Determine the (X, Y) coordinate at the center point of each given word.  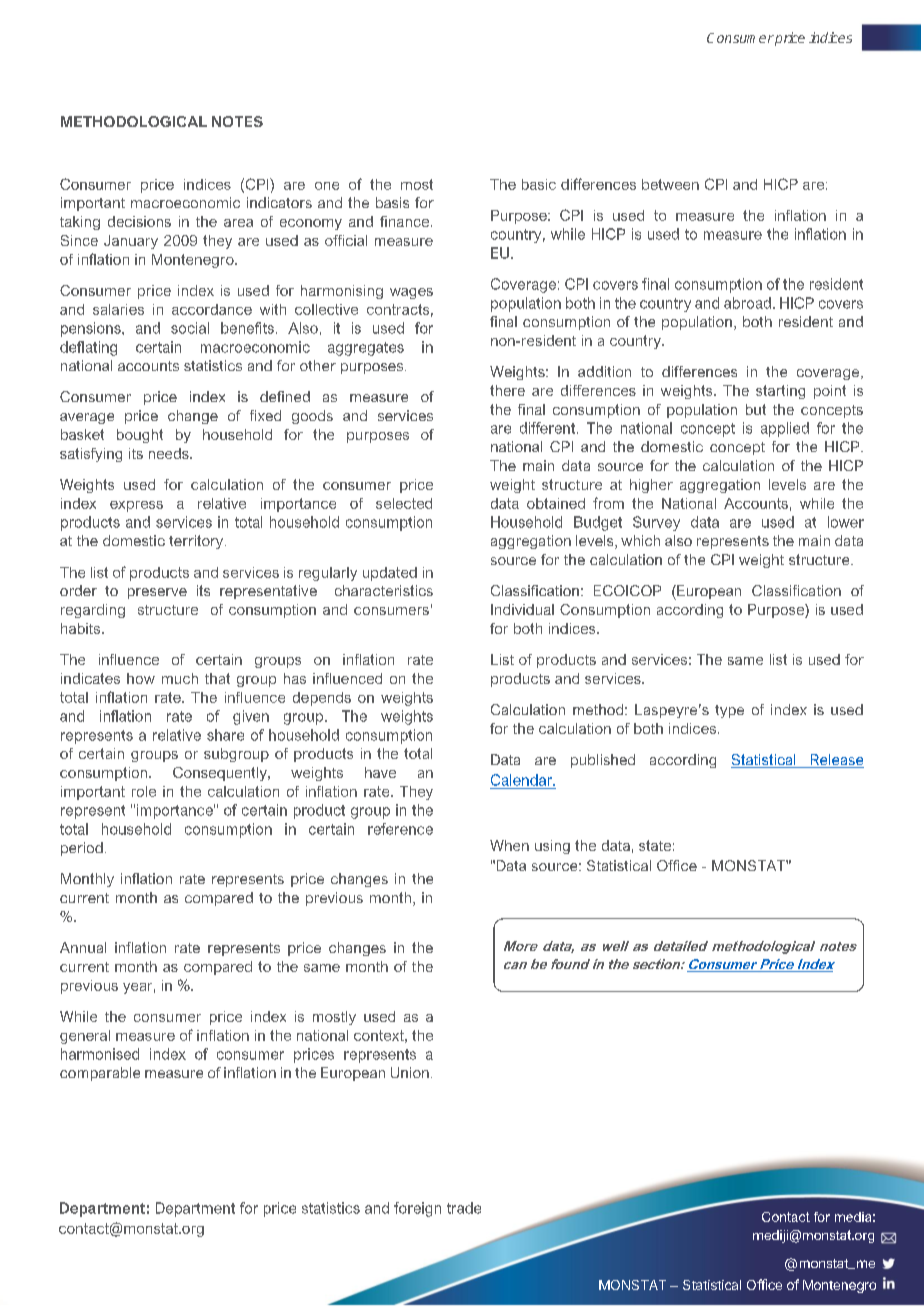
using (552, 847)
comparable (100, 1074)
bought (140, 436)
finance (406, 221)
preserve (157, 593)
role (144, 791)
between (670, 184)
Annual (83, 947)
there (507, 390)
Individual (522, 609)
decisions (139, 221)
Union (410, 1072)
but (756, 409)
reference (400, 829)
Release (836, 761)
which (640, 540)
